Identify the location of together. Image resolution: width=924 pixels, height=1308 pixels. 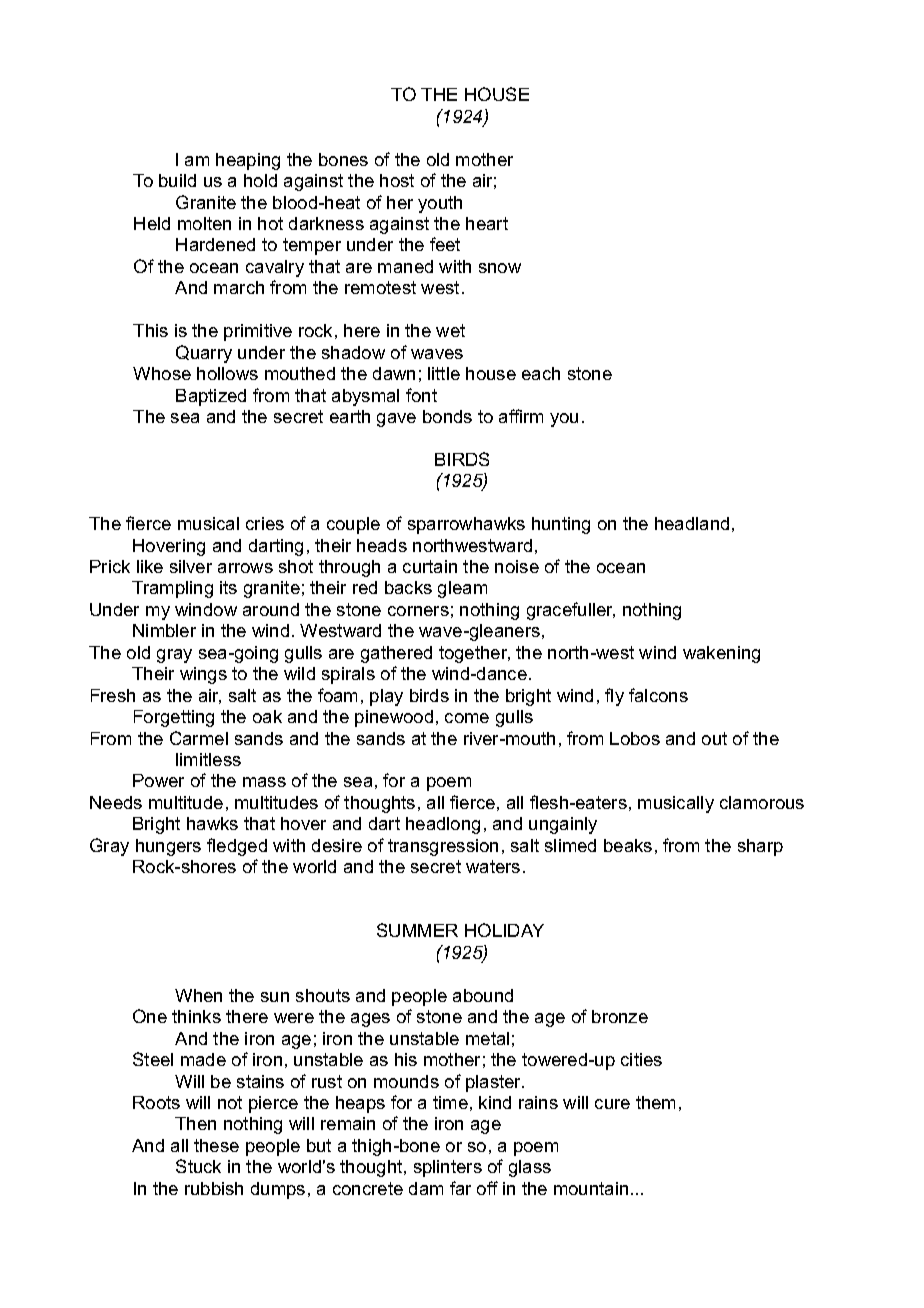
(474, 654).
